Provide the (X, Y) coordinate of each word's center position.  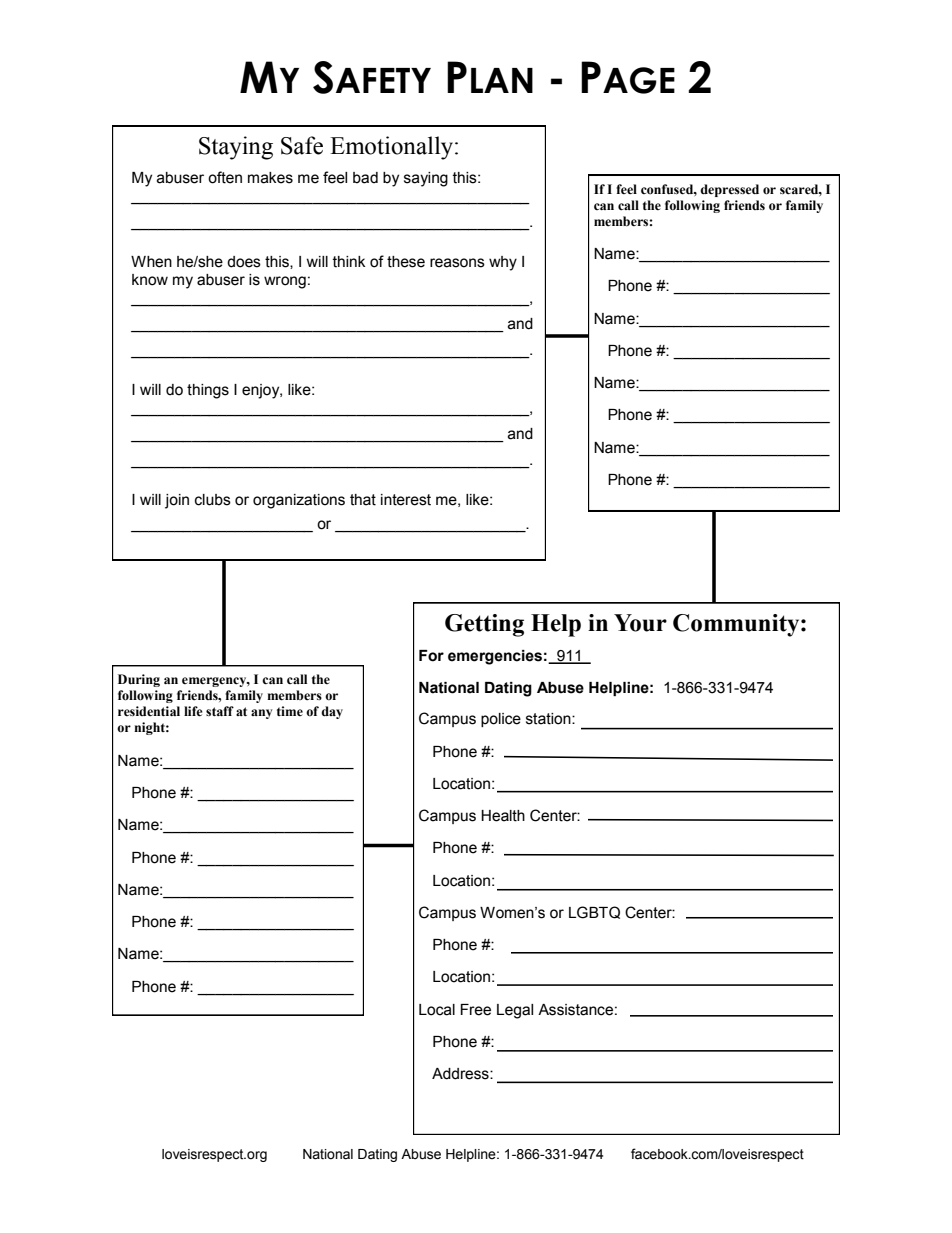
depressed (729, 190)
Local (437, 1010)
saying (426, 179)
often (225, 177)
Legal (515, 1011)
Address (461, 1074)
